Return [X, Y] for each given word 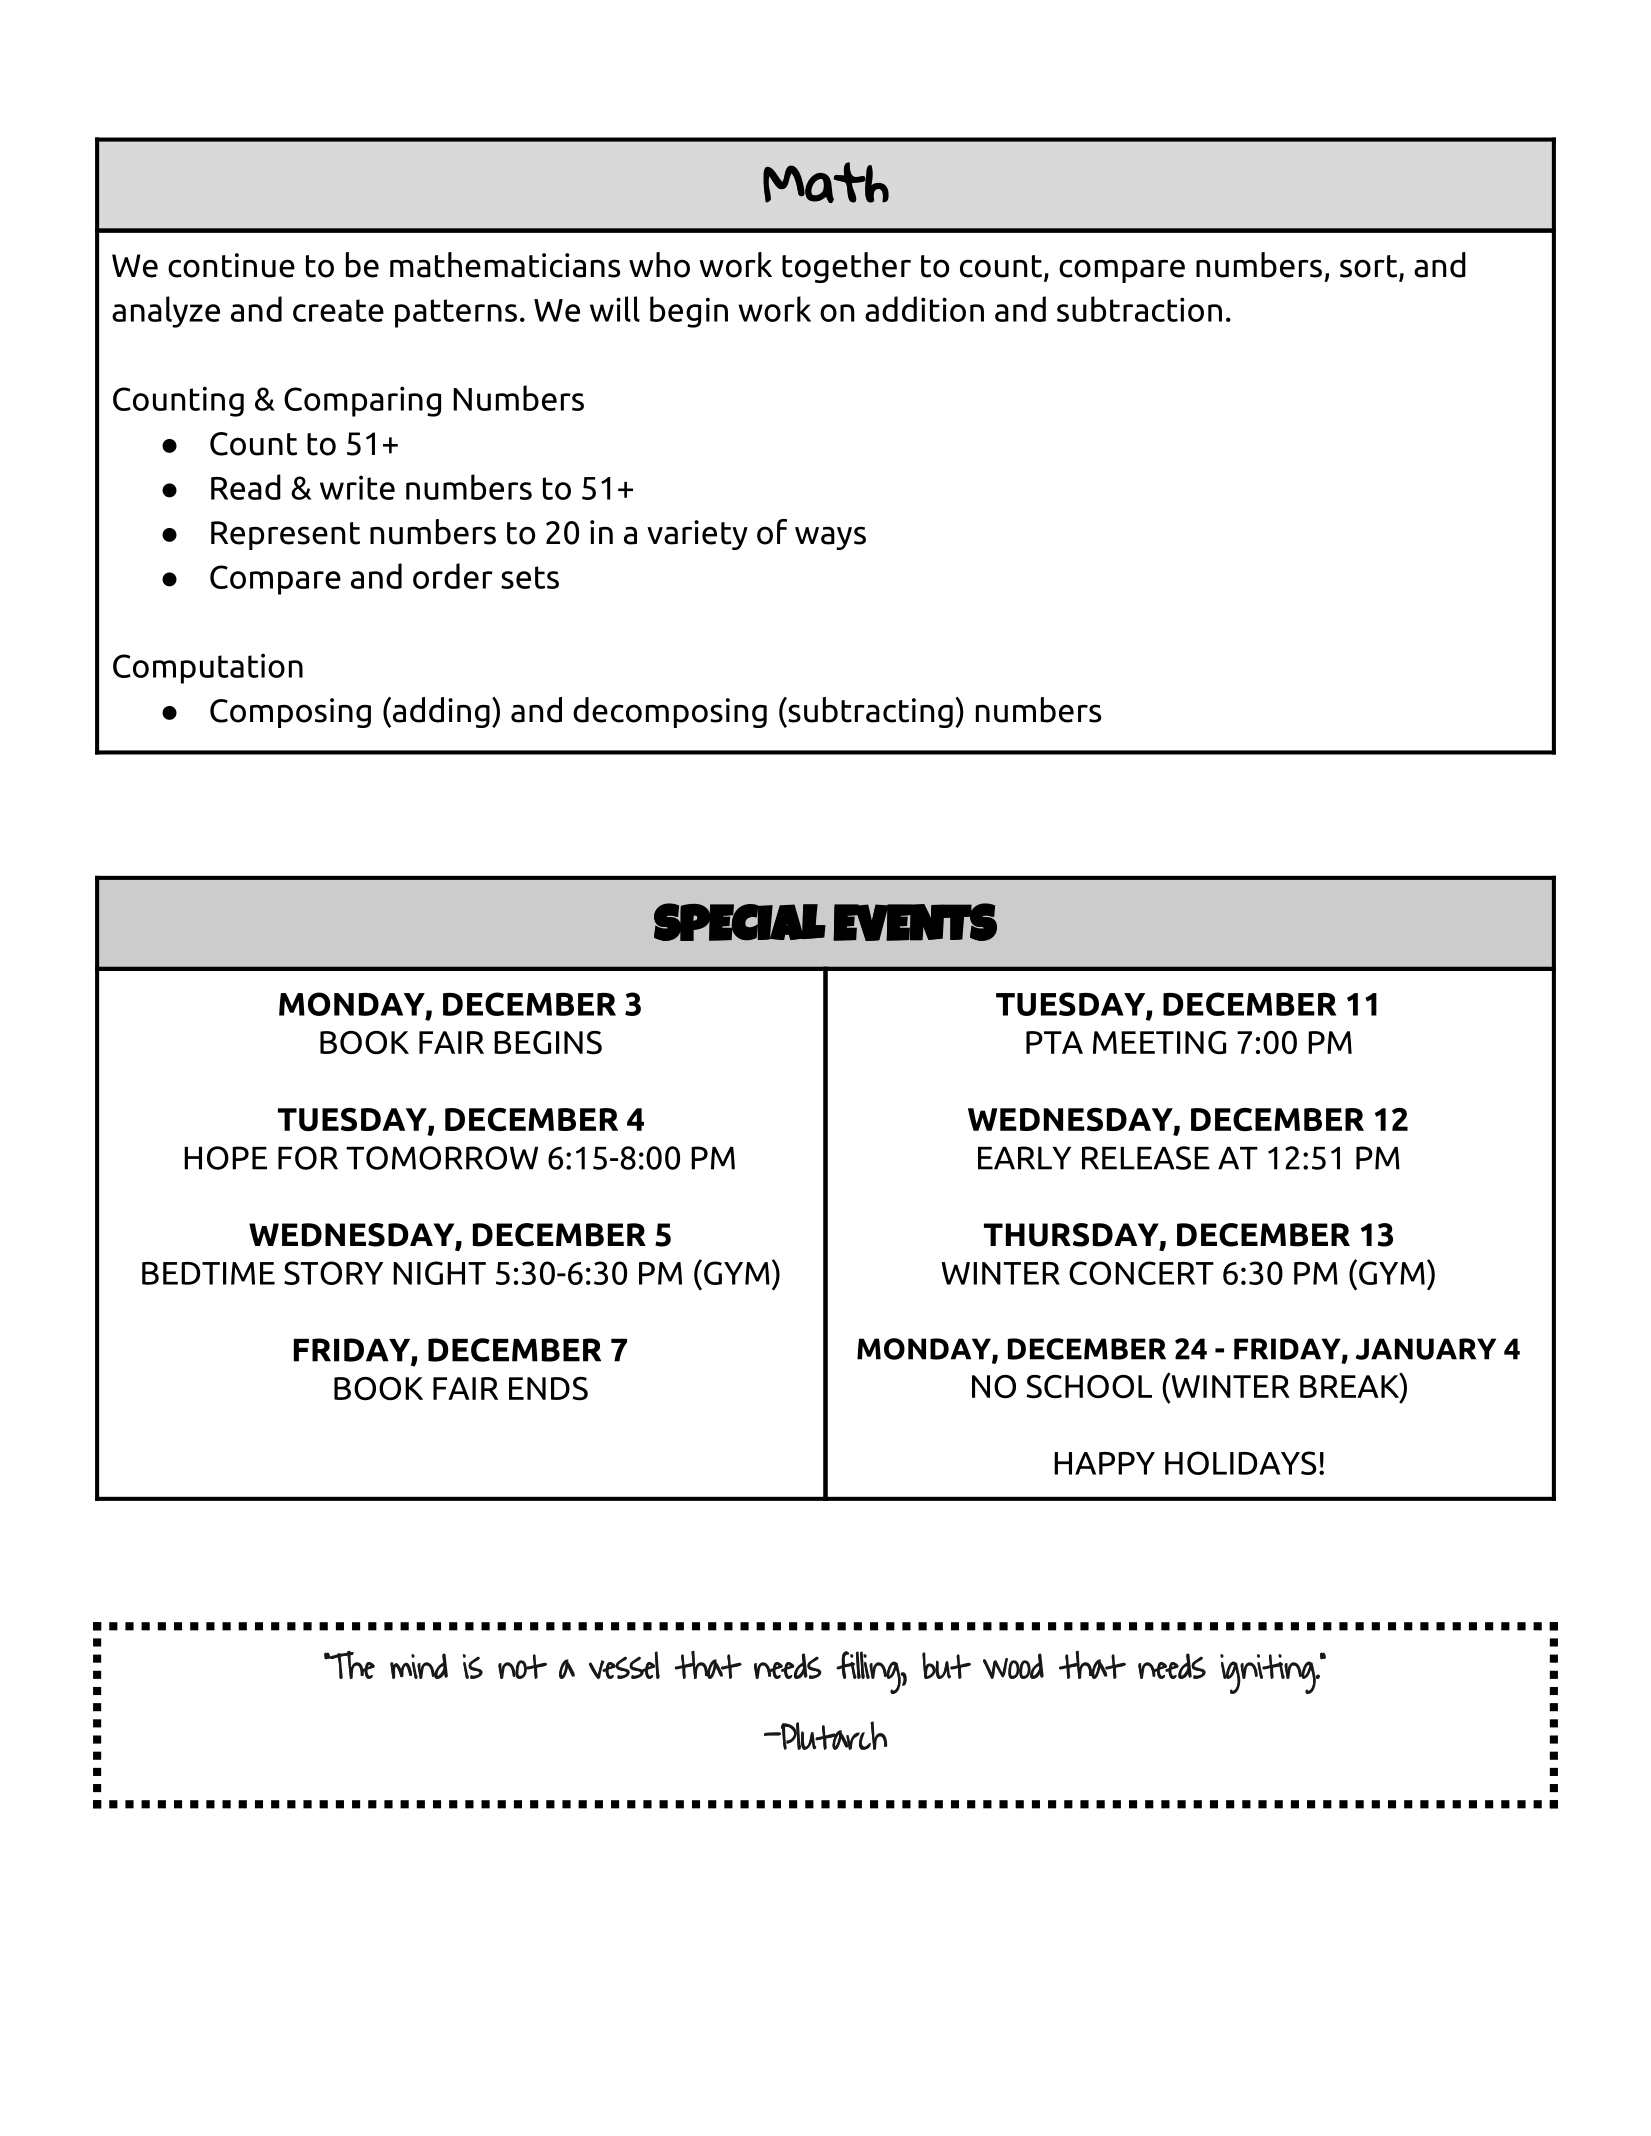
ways [830, 538]
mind [419, 1666]
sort [1370, 267]
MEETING [1159, 1042]
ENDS [548, 1389]
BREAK [1350, 1385]
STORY [333, 1273]
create [338, 310]
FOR [308, 1158]
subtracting [869, 712]
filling [869, 1672]
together [846, 267]
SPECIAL [740, 922]
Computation [208, 668]
